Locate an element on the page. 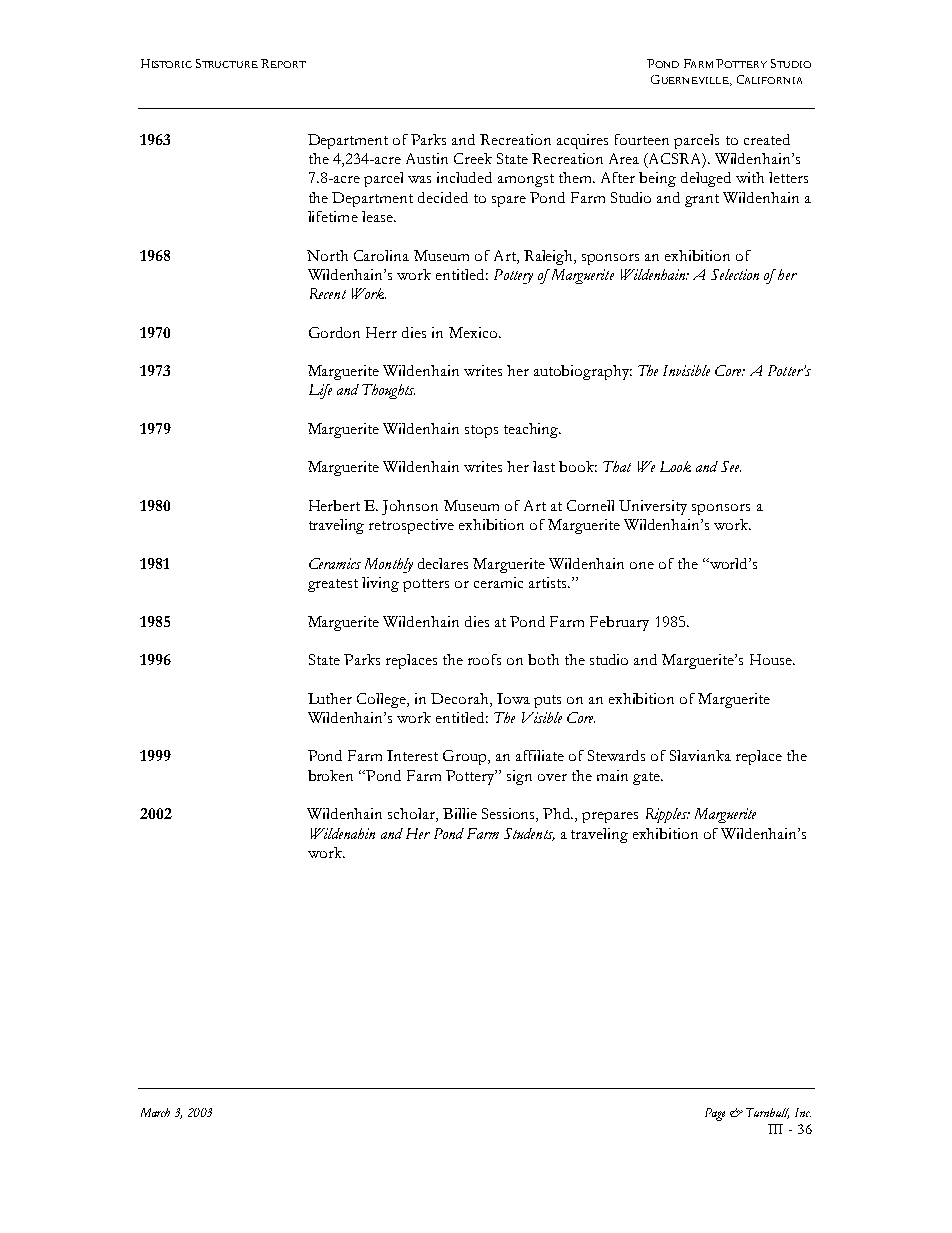  March is located at coordinates (155, 1112).
